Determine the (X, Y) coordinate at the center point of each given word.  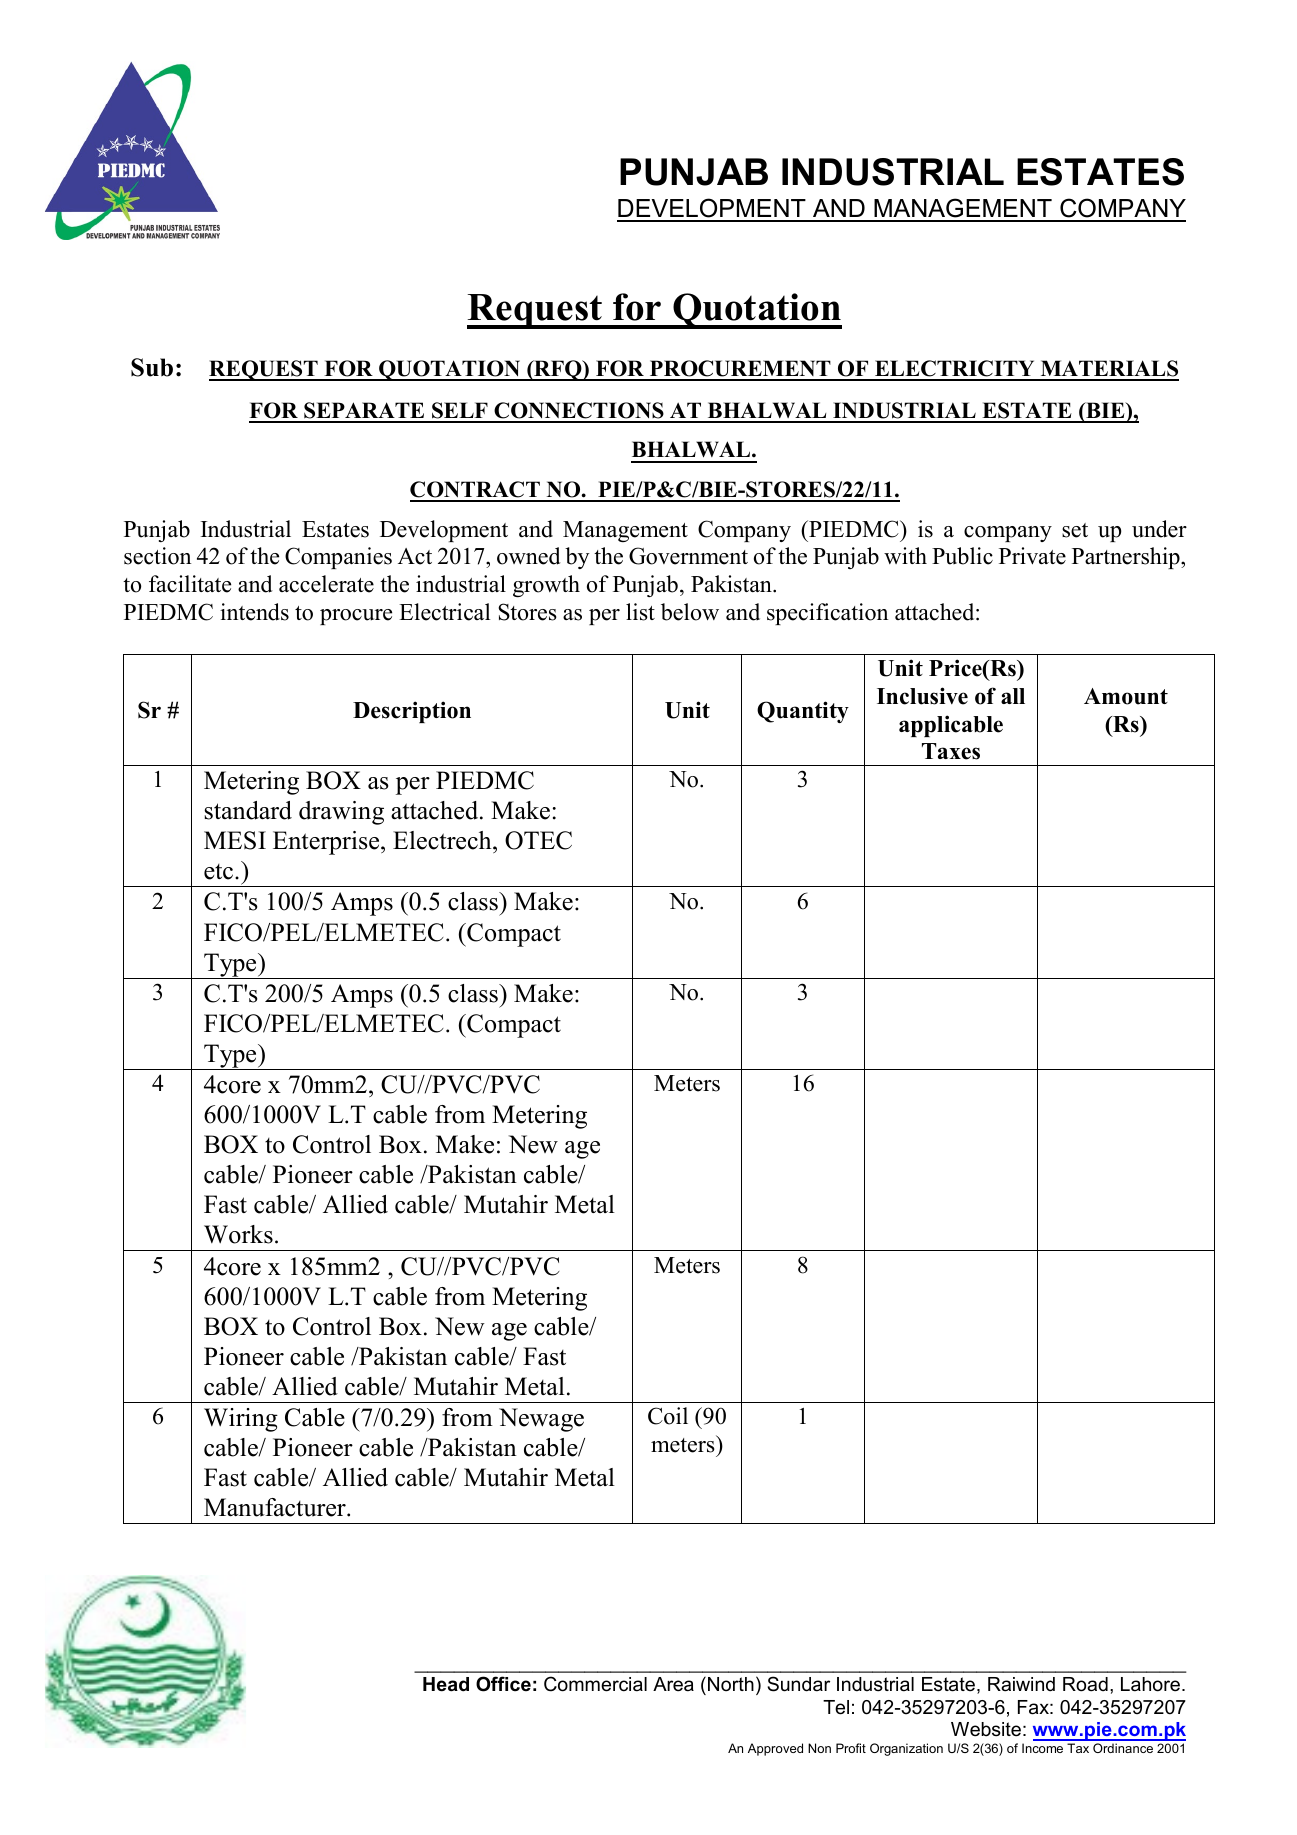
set (1075, 530)
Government (688, 556)
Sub (152, 367)
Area (673, 1684)
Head (446, 1684)
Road (1085, 1684)
